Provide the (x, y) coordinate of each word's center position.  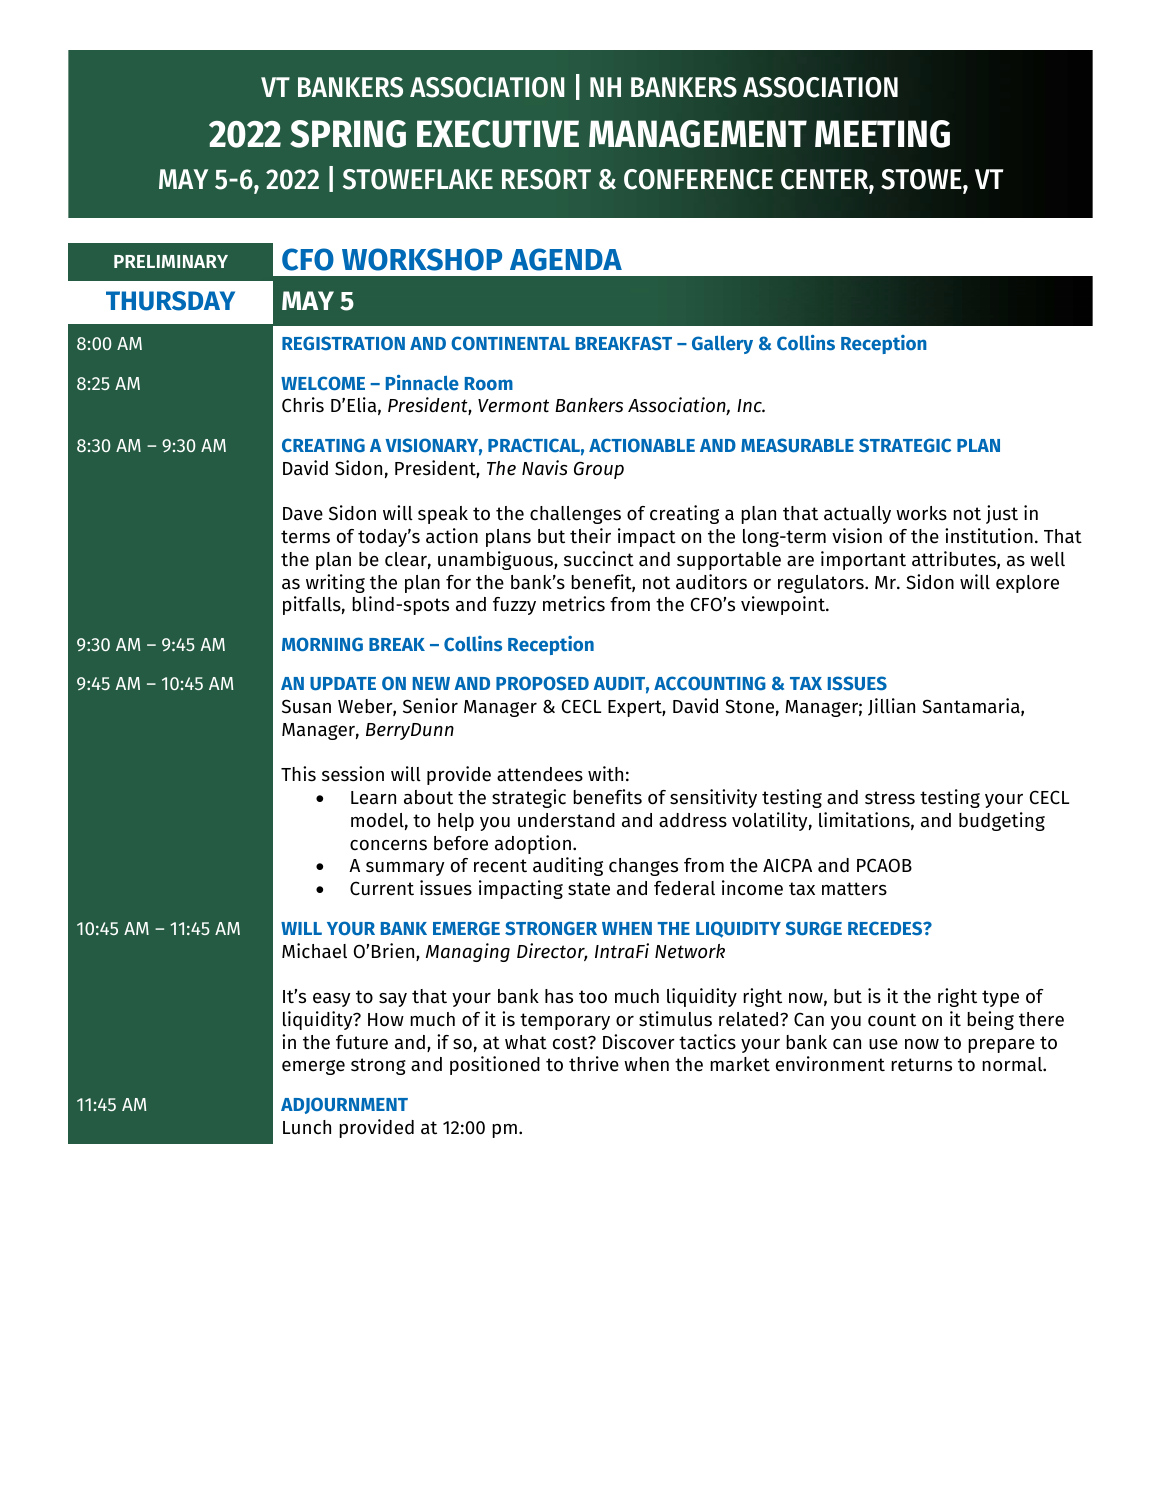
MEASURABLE (797, 445)
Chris (303, 405)
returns (921, 1065)
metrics (574, 604)
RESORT (546, 179)
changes (643, 867)
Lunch (307, 1127)
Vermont (513, 406)
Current (382, 888)
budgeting (1002, 821)
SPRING (348, 134)
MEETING (882, 134)
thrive (594, 1064)
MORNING (322, 644)
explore (1027, 584)
